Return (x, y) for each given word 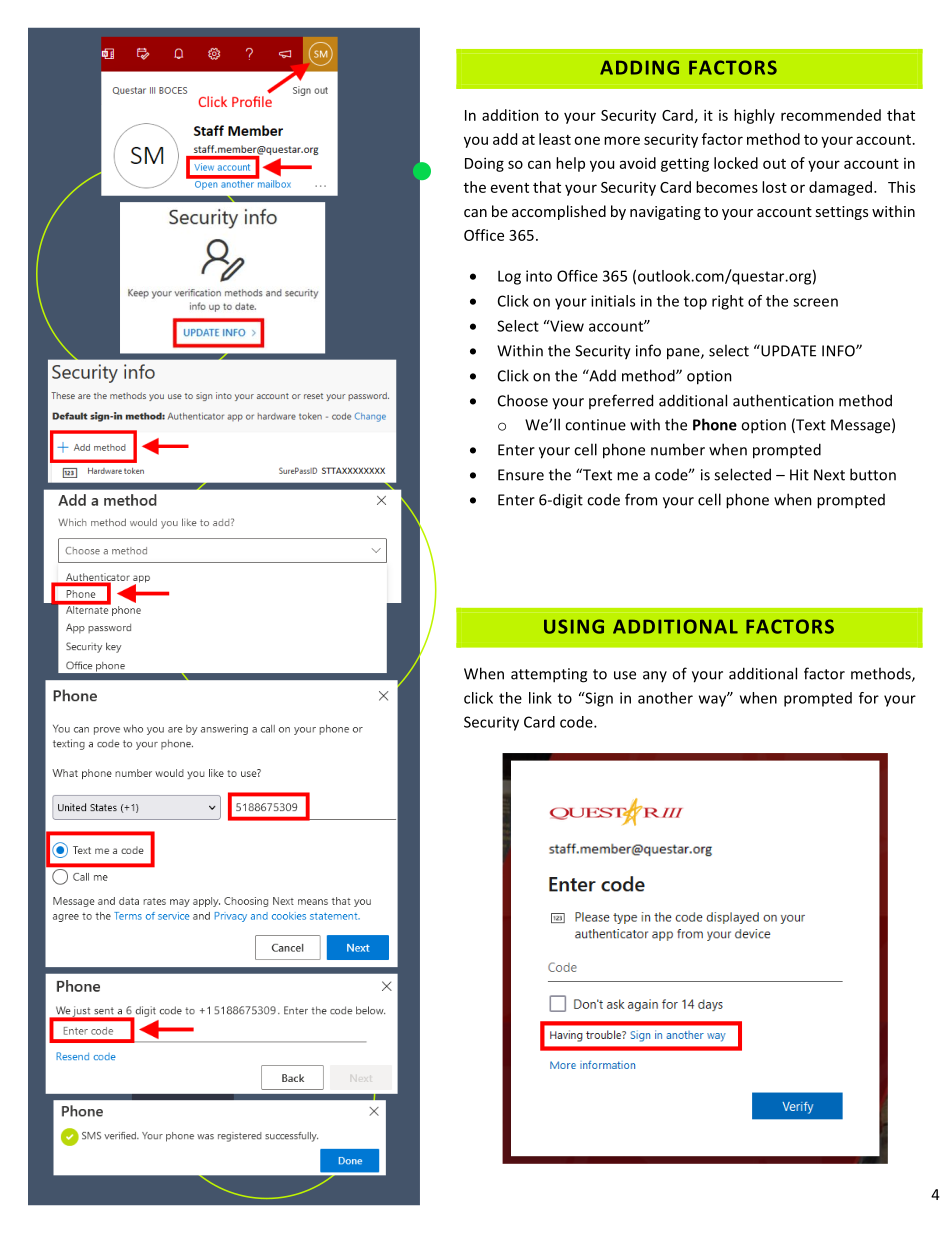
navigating (665, 213)
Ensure (521, 475)
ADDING (639, 67)
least (555, 139)
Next (829, 475)
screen (815, 302)
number (678, 449)
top (695, 303)
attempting (549, 675)
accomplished (559, 212)
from (641, 499)
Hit (799, 475)
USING (574, 626)
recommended (831, 115)
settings (841, 213)
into (539, 276)
